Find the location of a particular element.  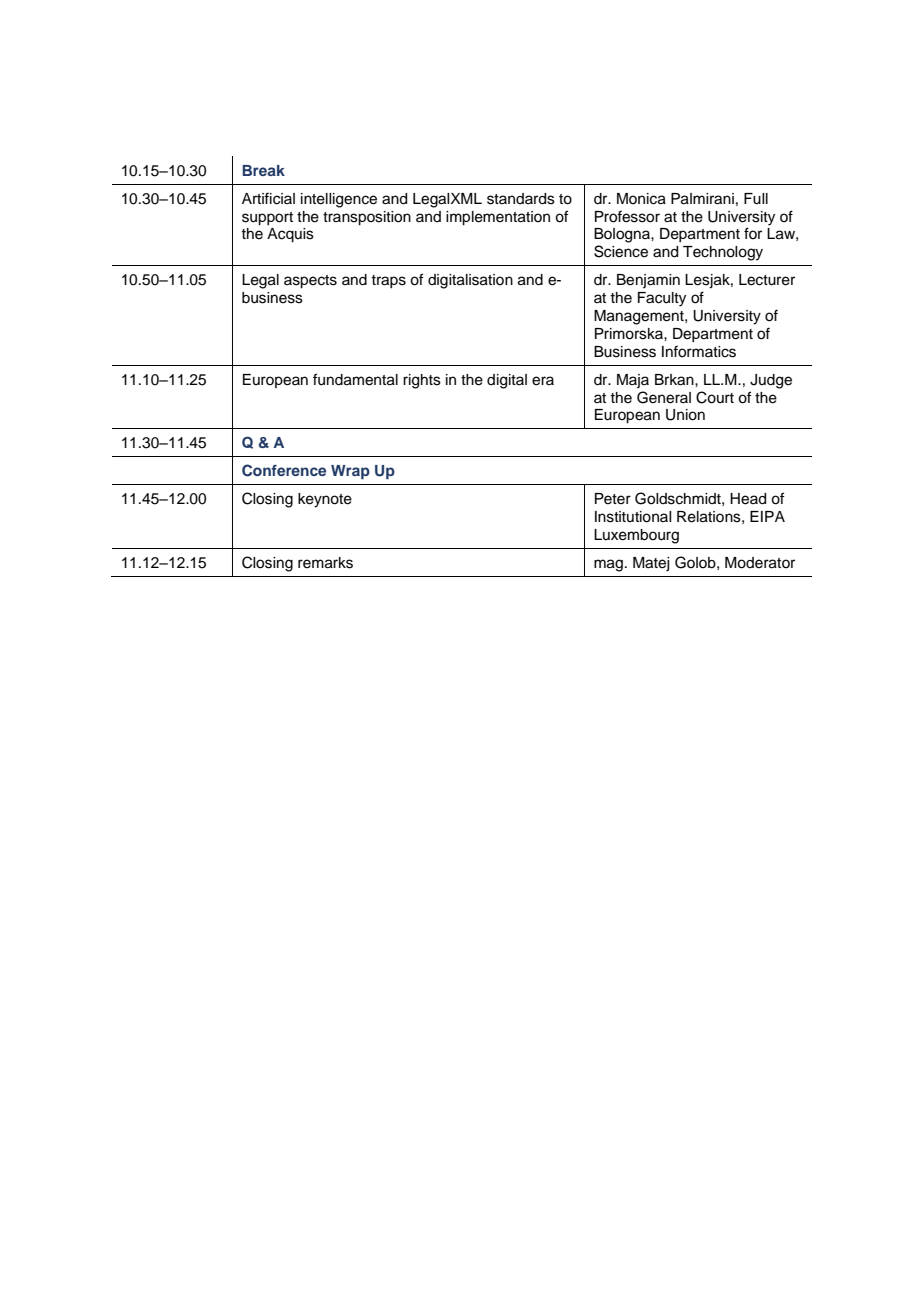

Full is located at coordinates (756, 199).
